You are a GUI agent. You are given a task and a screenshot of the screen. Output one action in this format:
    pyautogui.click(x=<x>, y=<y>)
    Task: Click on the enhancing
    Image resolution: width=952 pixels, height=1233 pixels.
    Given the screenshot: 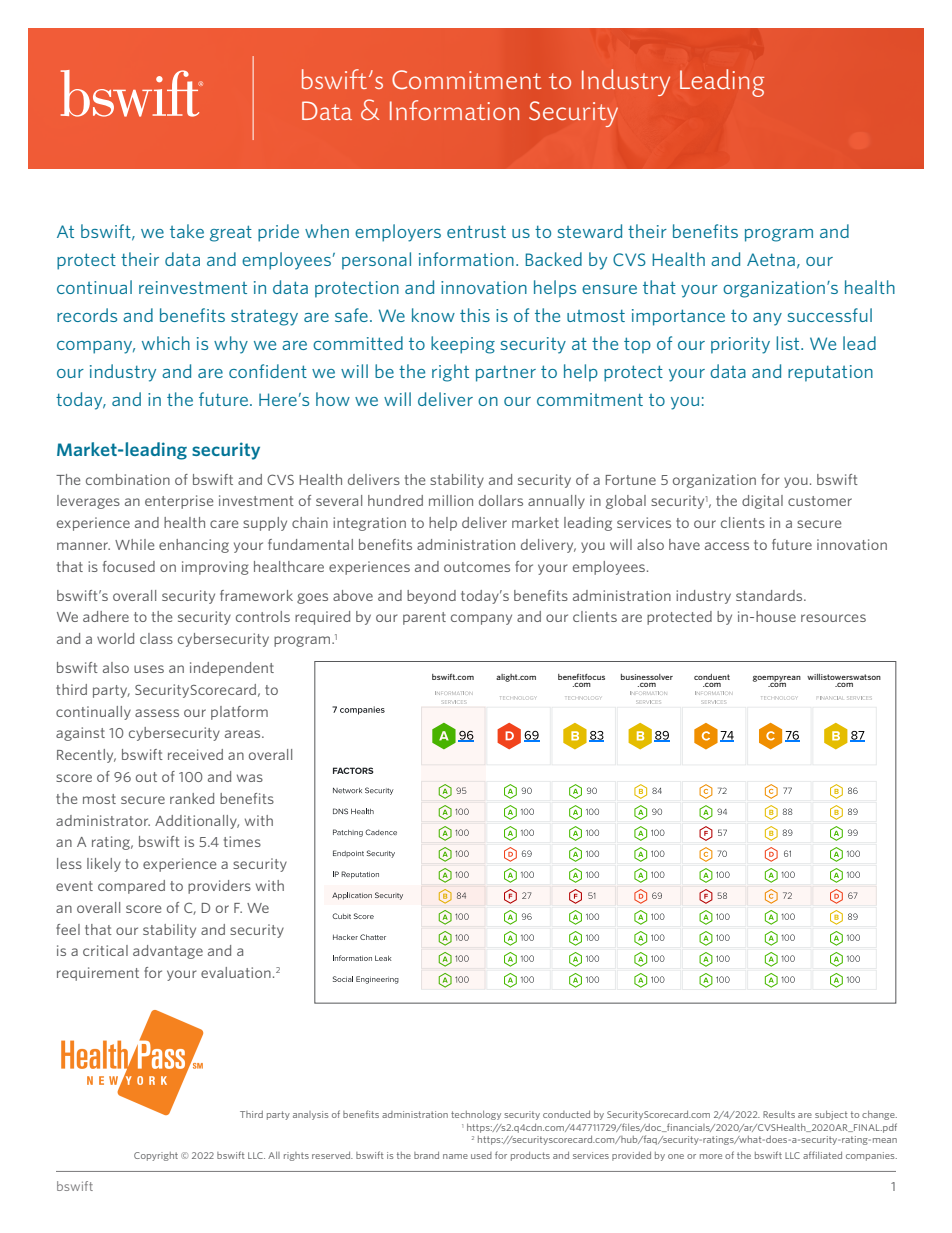 What is the action you would take?
    pyautogui.click(x=194, y=546)
